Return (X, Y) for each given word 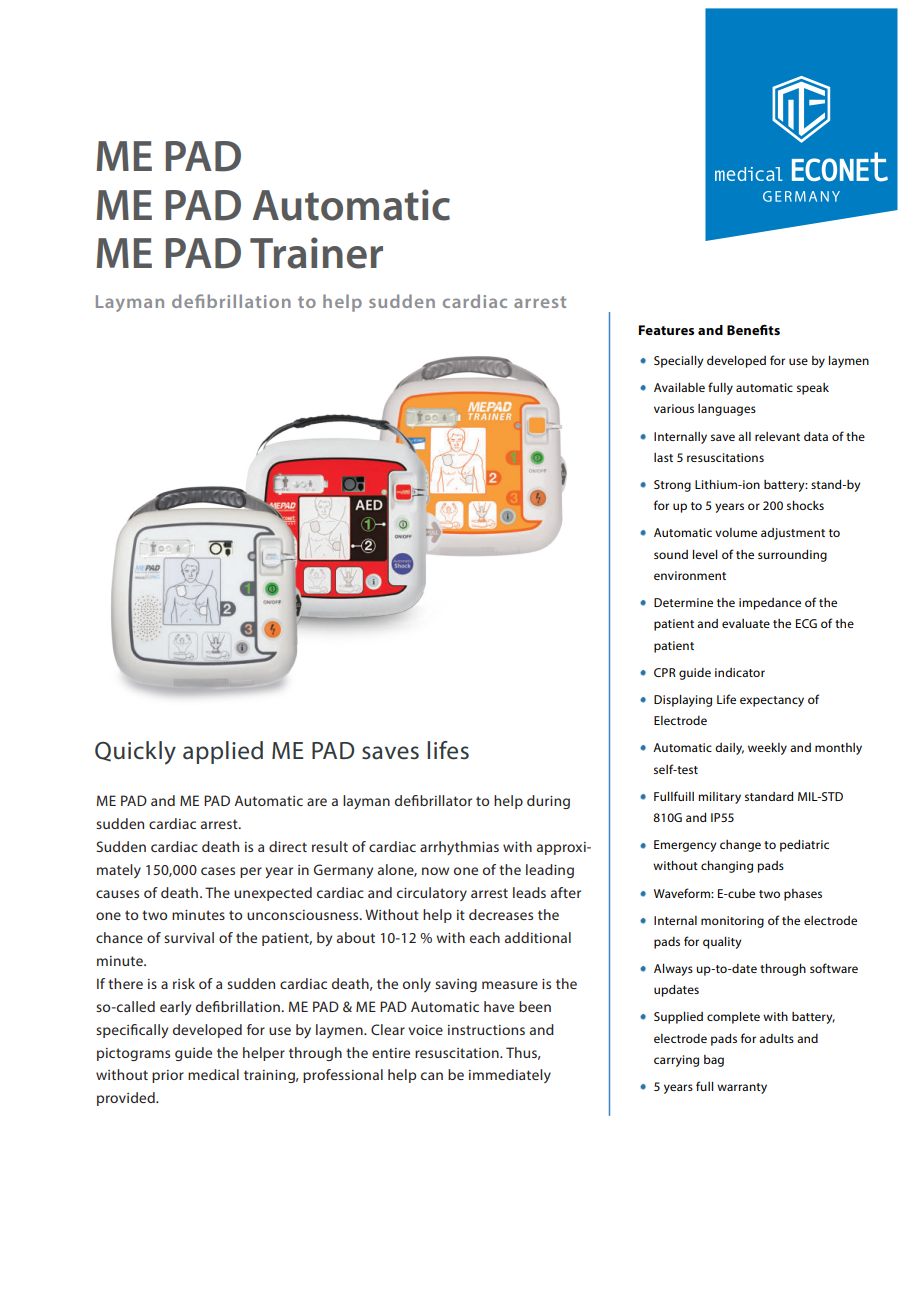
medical (213, 1074)
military (719, 798)
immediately (510, 1076)
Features (666, 330)
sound (671, 554)
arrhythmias (459, 848)
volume (736, 532)
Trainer (316, 253)
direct (288, 846)
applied (223, 752)
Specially (678, 362)
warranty (742, 1088)
